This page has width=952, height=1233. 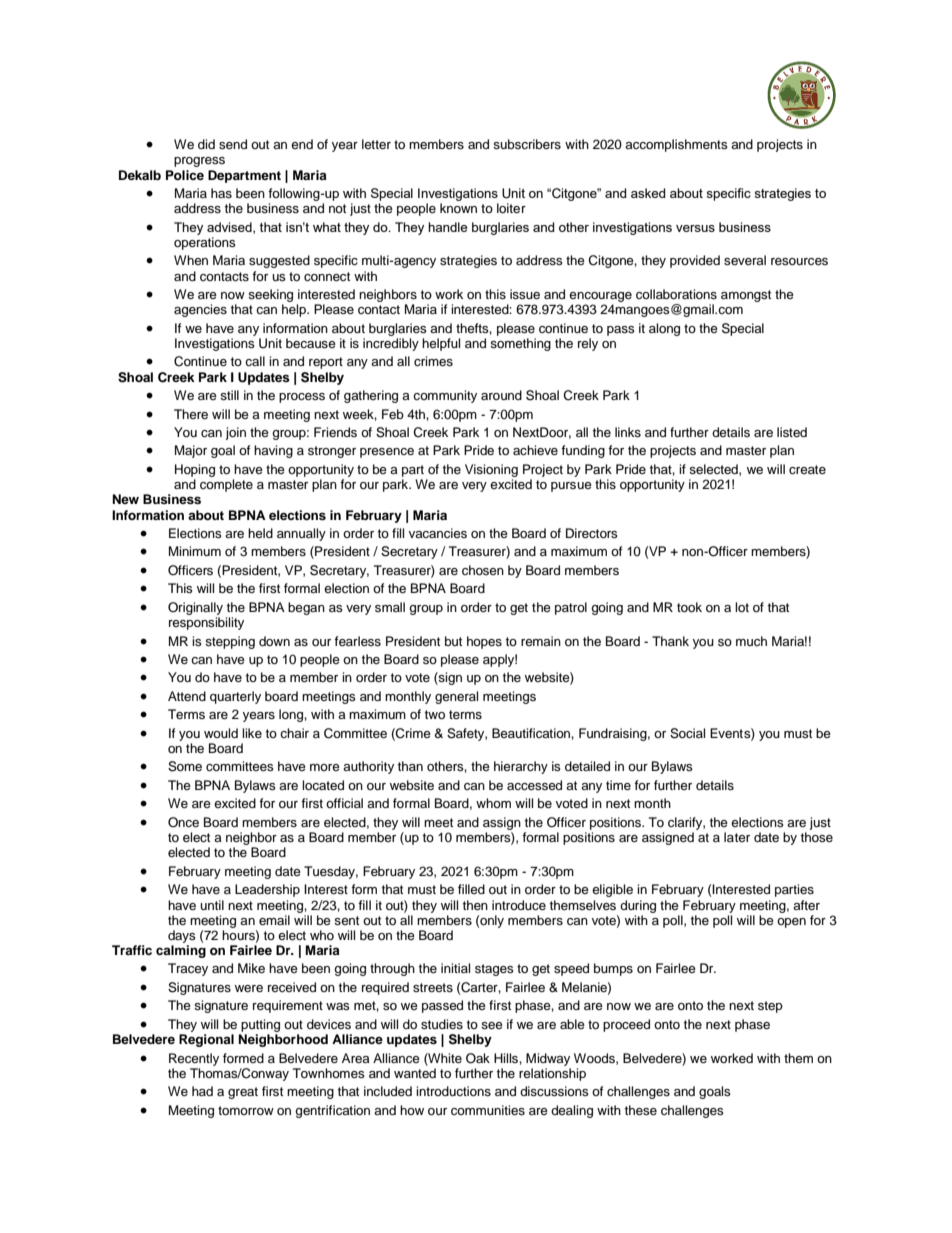 What do you see at coordinates (199, 162) in the page?
I see `progress` at bounding box center [199, 162].
